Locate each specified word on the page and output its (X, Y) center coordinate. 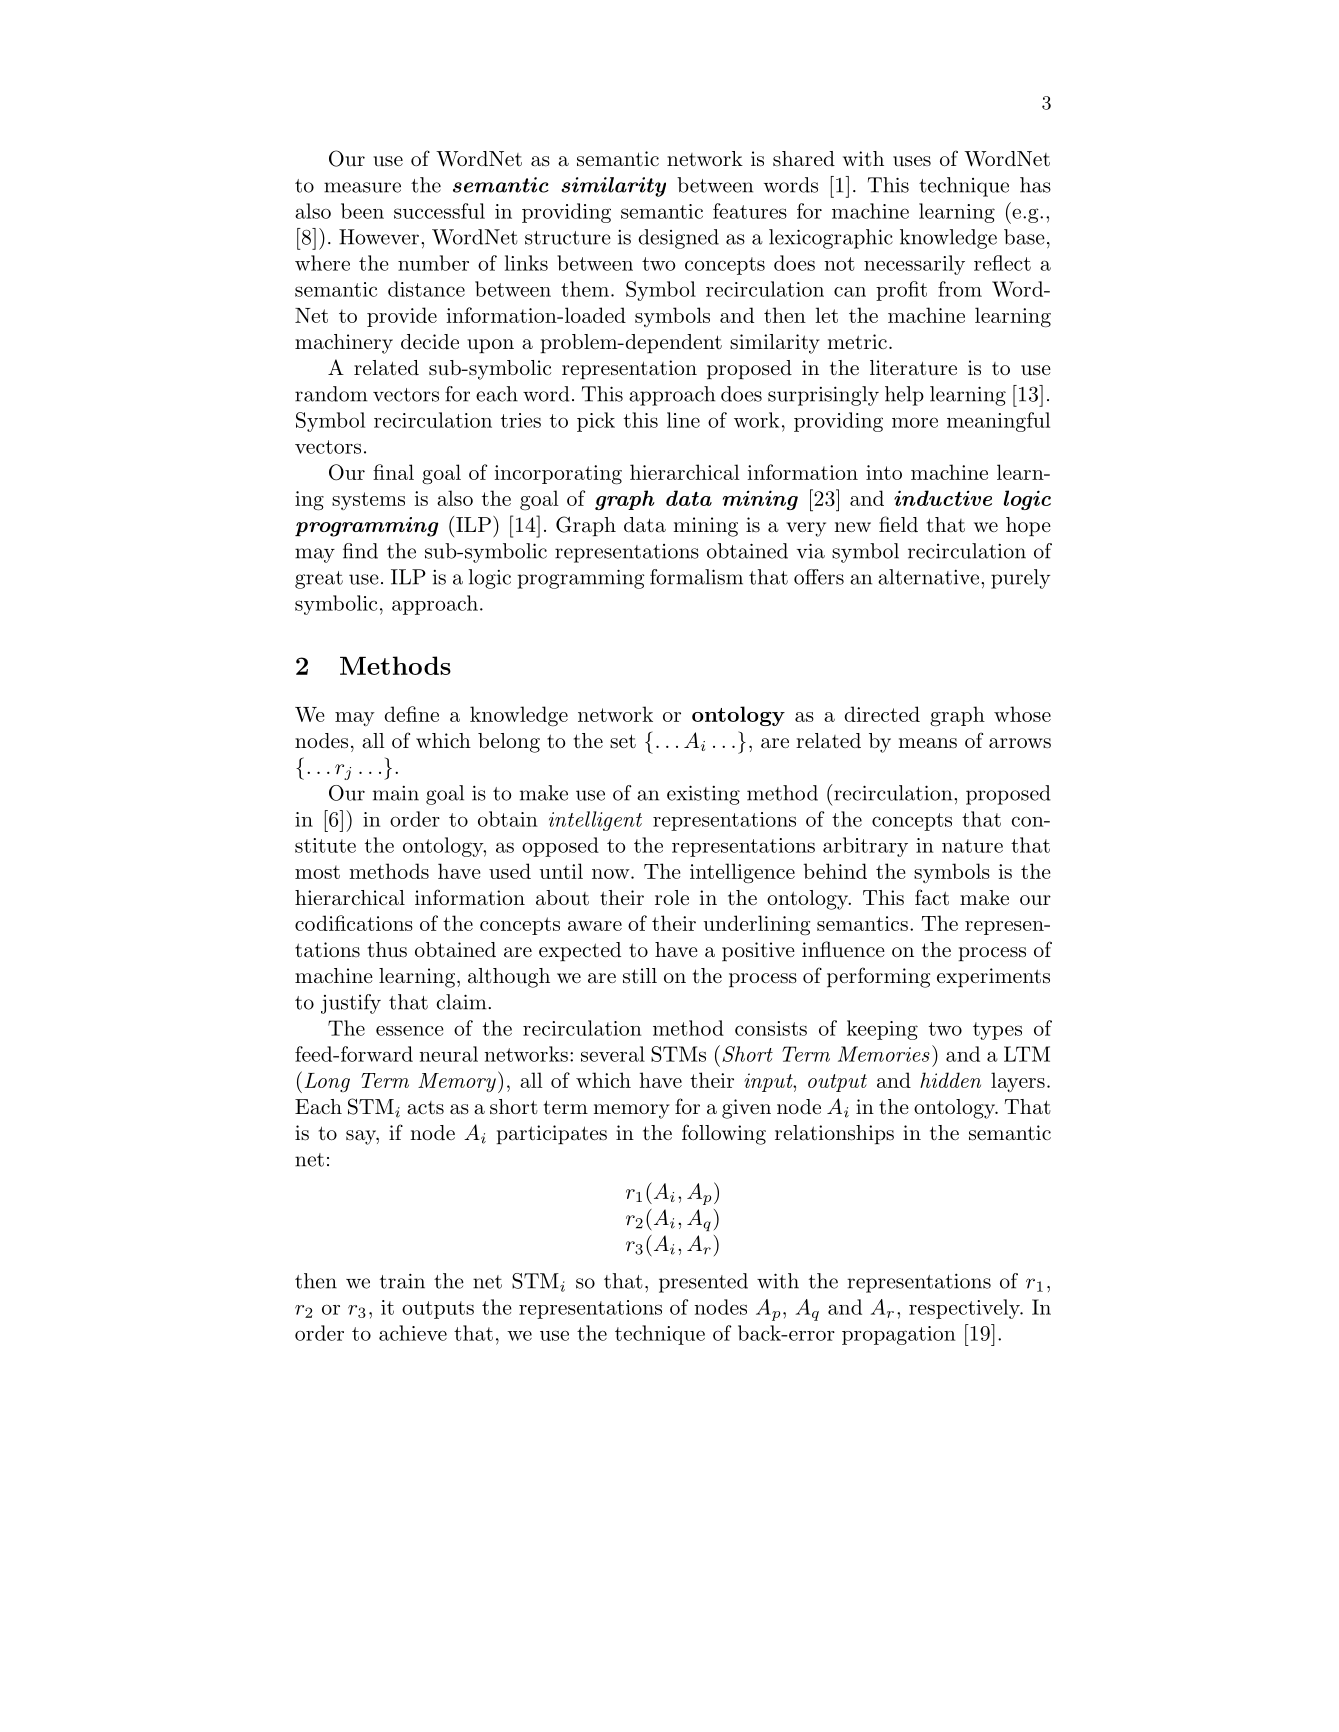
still (640, 976)
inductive (943, 498)
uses (912, 161)
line (683, 420)
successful (439, 211)
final (393, 472)
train (402, 1281)
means (927, 743)
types (997, 1031)
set (623, 741)
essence (410, 1031)
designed (678, 239)
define (412, 714)
